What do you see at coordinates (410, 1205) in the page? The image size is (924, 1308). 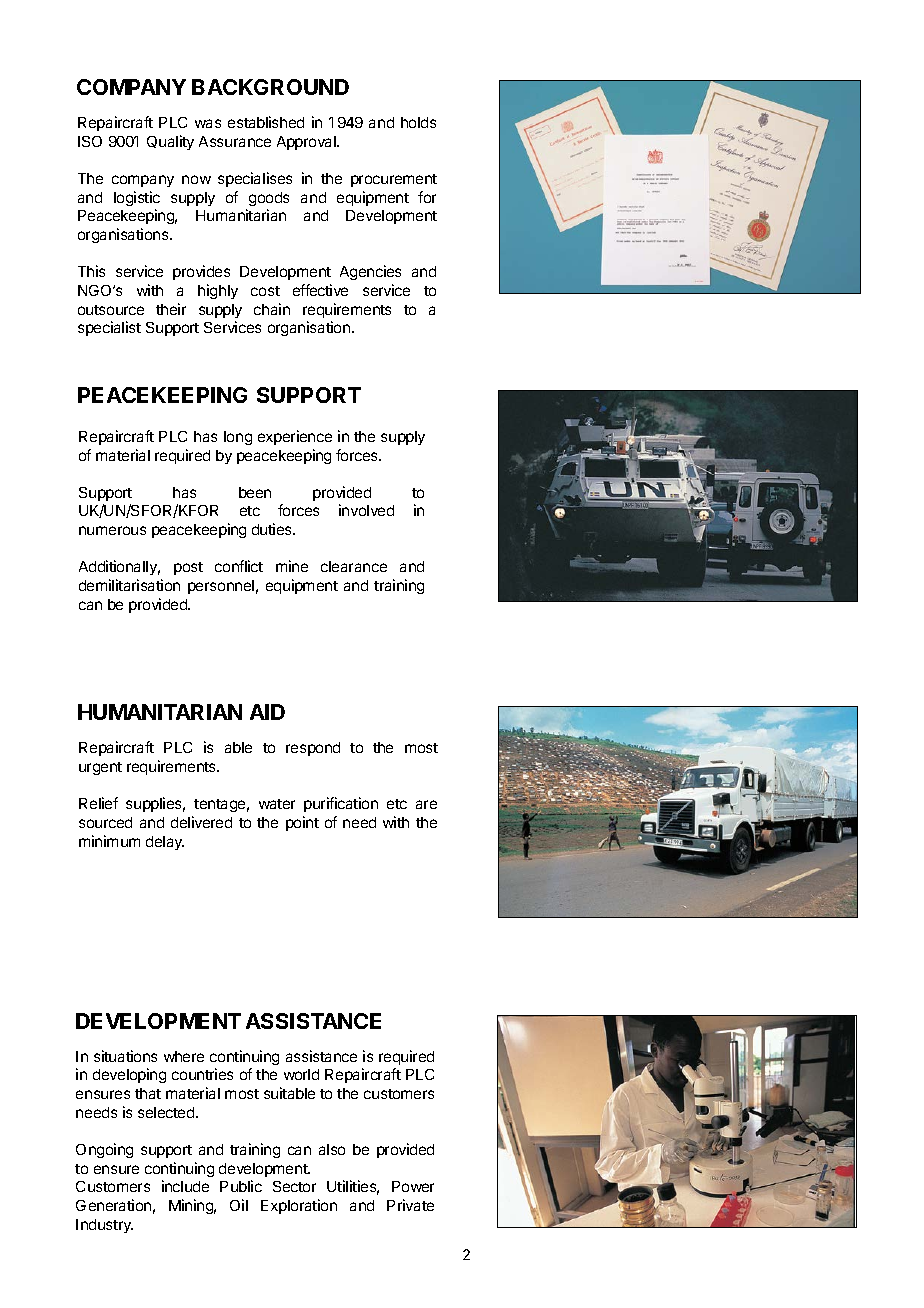 I see `Private` at bounding box center [410, 1205].
